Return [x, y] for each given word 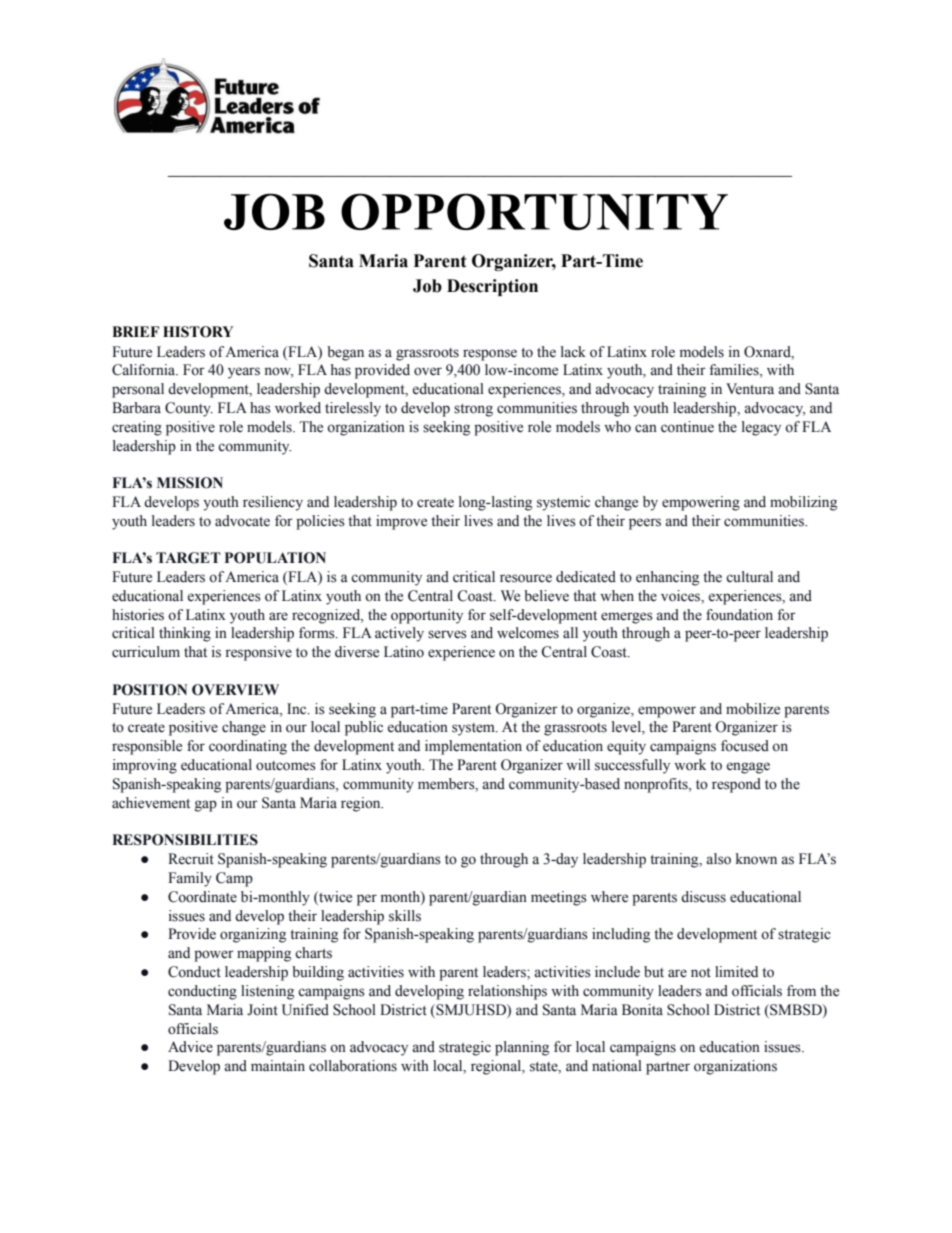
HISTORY [198, 332]
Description [492, 287]
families [735, 371]
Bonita [642, 1010]
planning [522, 1048]
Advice [190, 1047]
